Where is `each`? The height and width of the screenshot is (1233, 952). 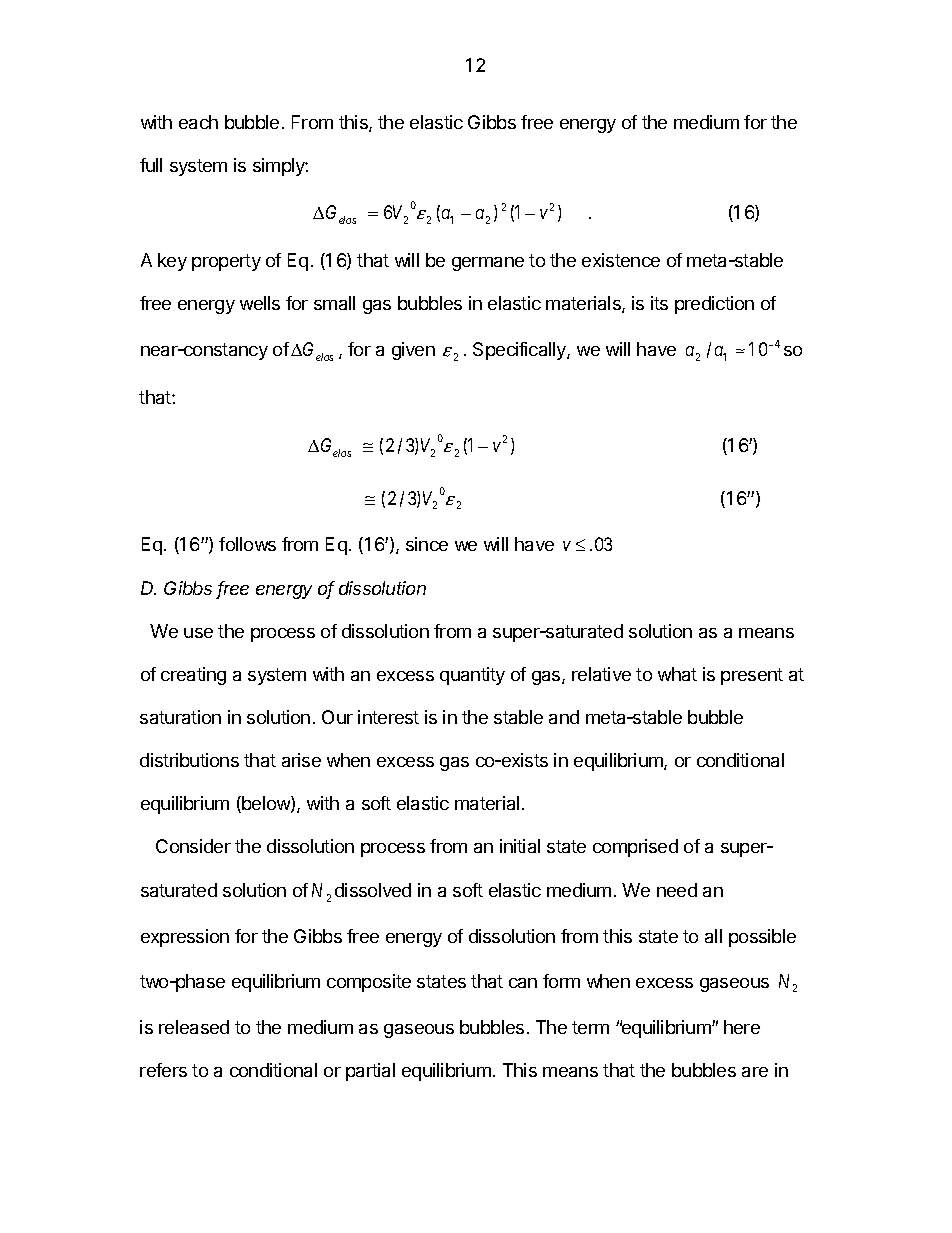
each is located at coordinates (198, 122).
